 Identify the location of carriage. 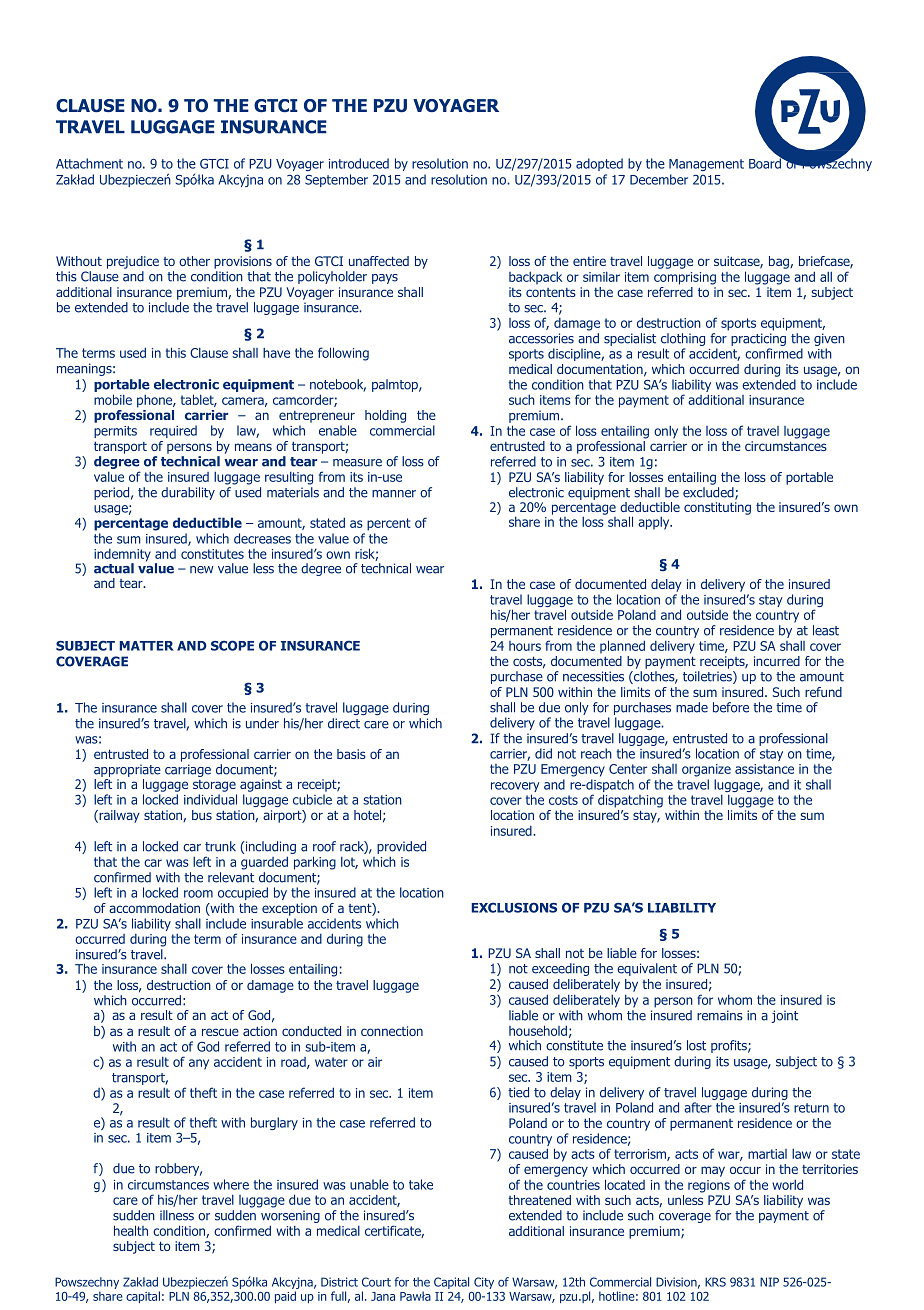
(188, 770).
